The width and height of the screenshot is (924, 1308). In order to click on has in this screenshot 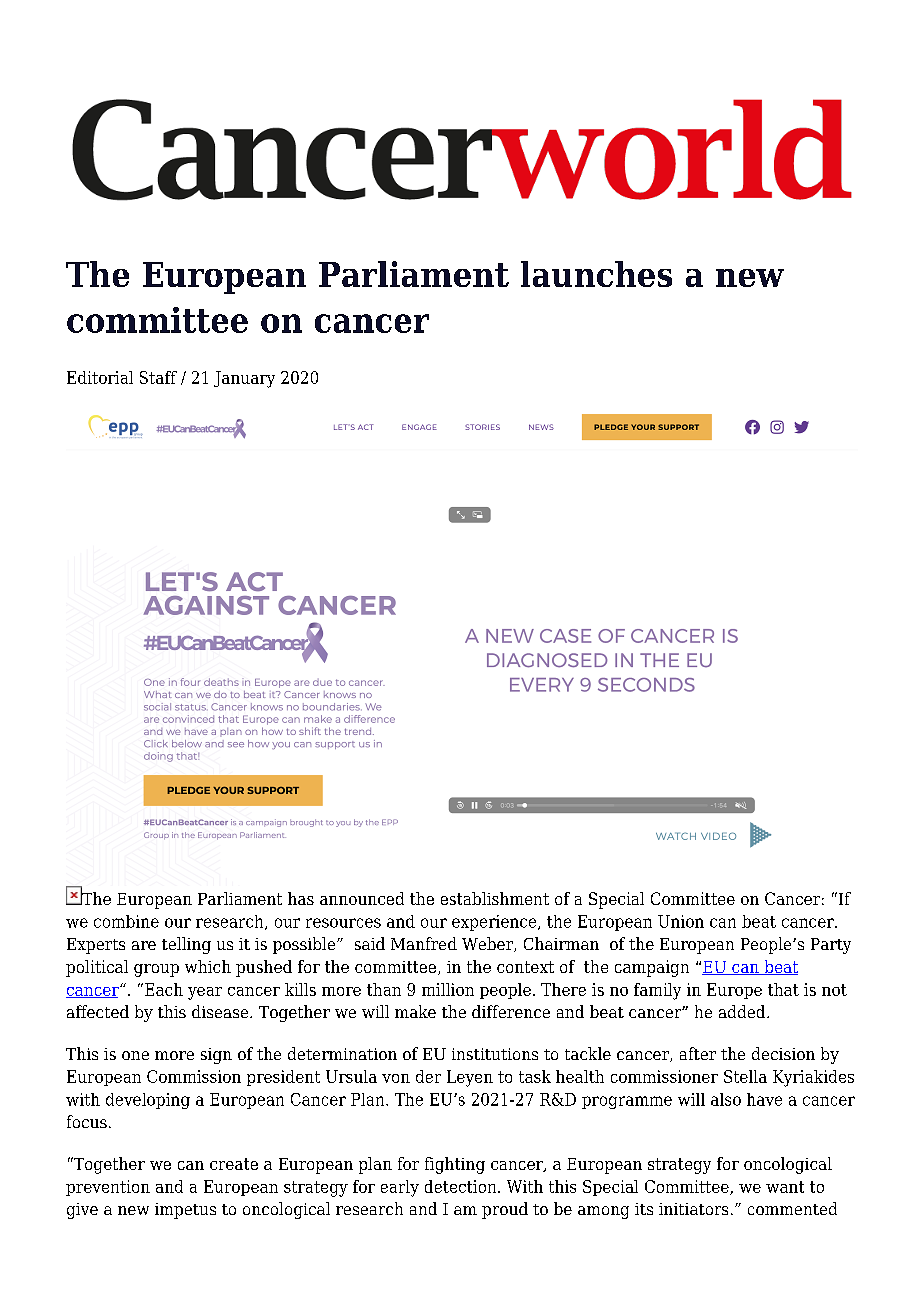, I will do `click(301, 898)`.
